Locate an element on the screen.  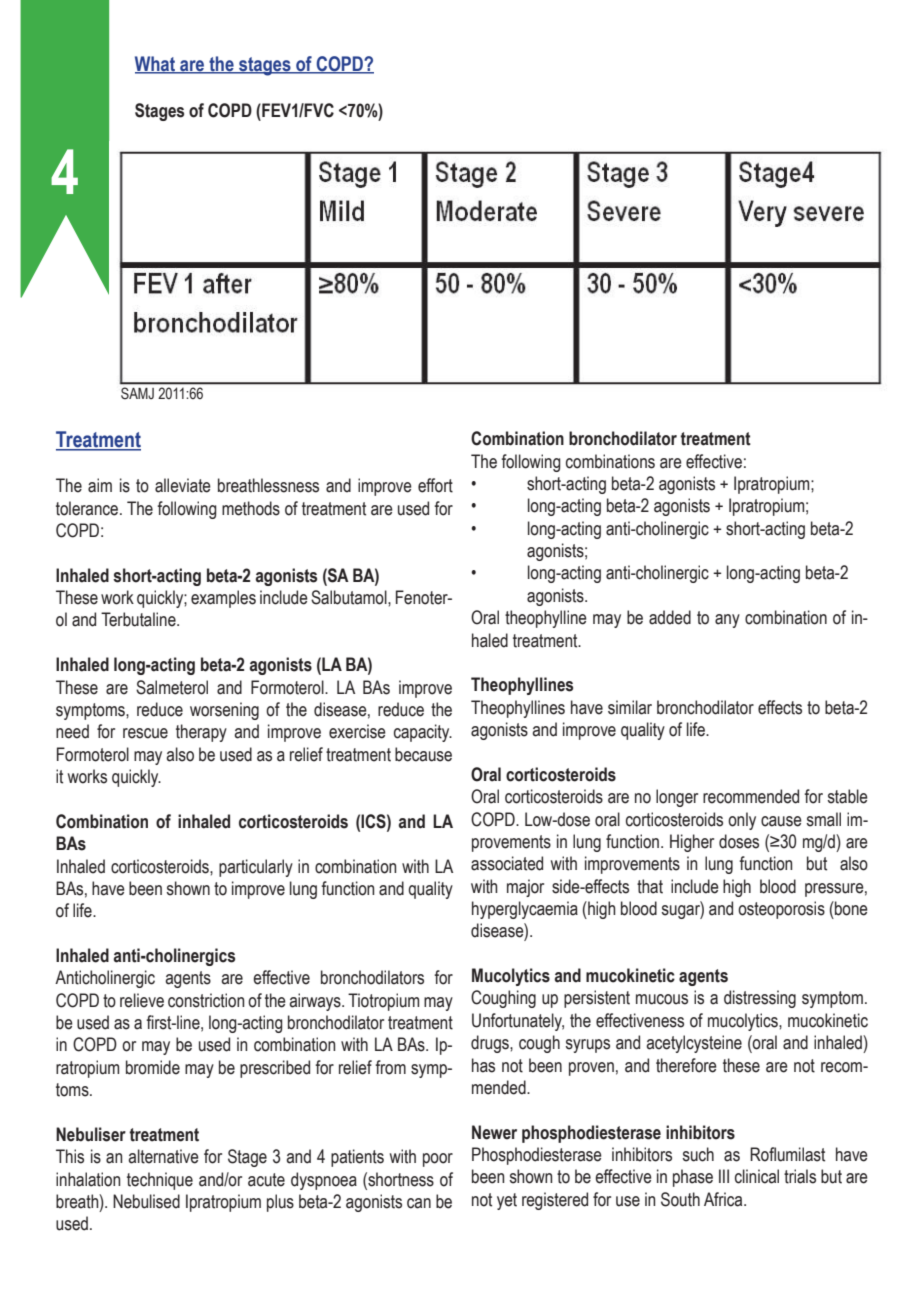
examples is located at coordinates (223, 599).
